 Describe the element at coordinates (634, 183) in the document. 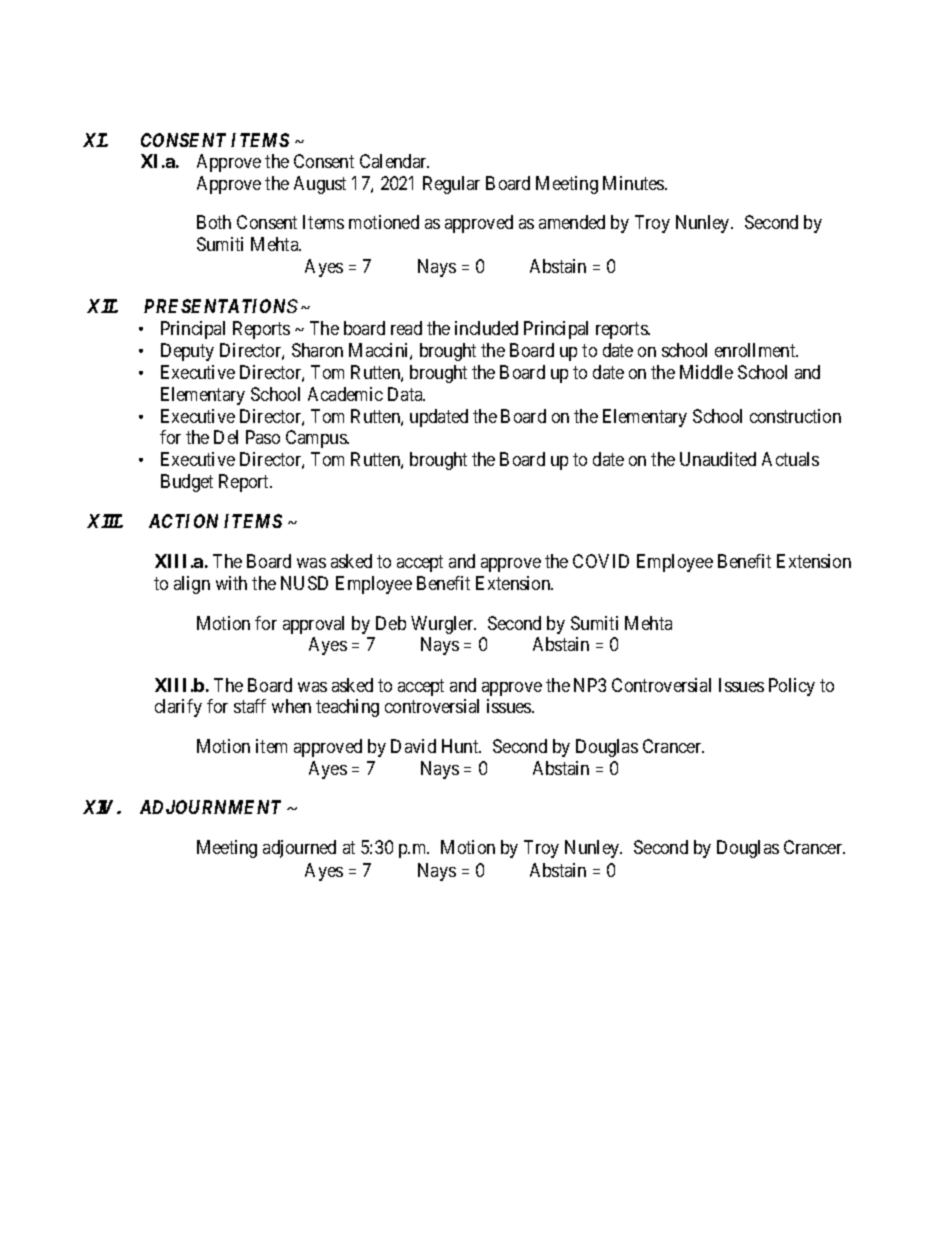

I see `Minutes` at that location.
